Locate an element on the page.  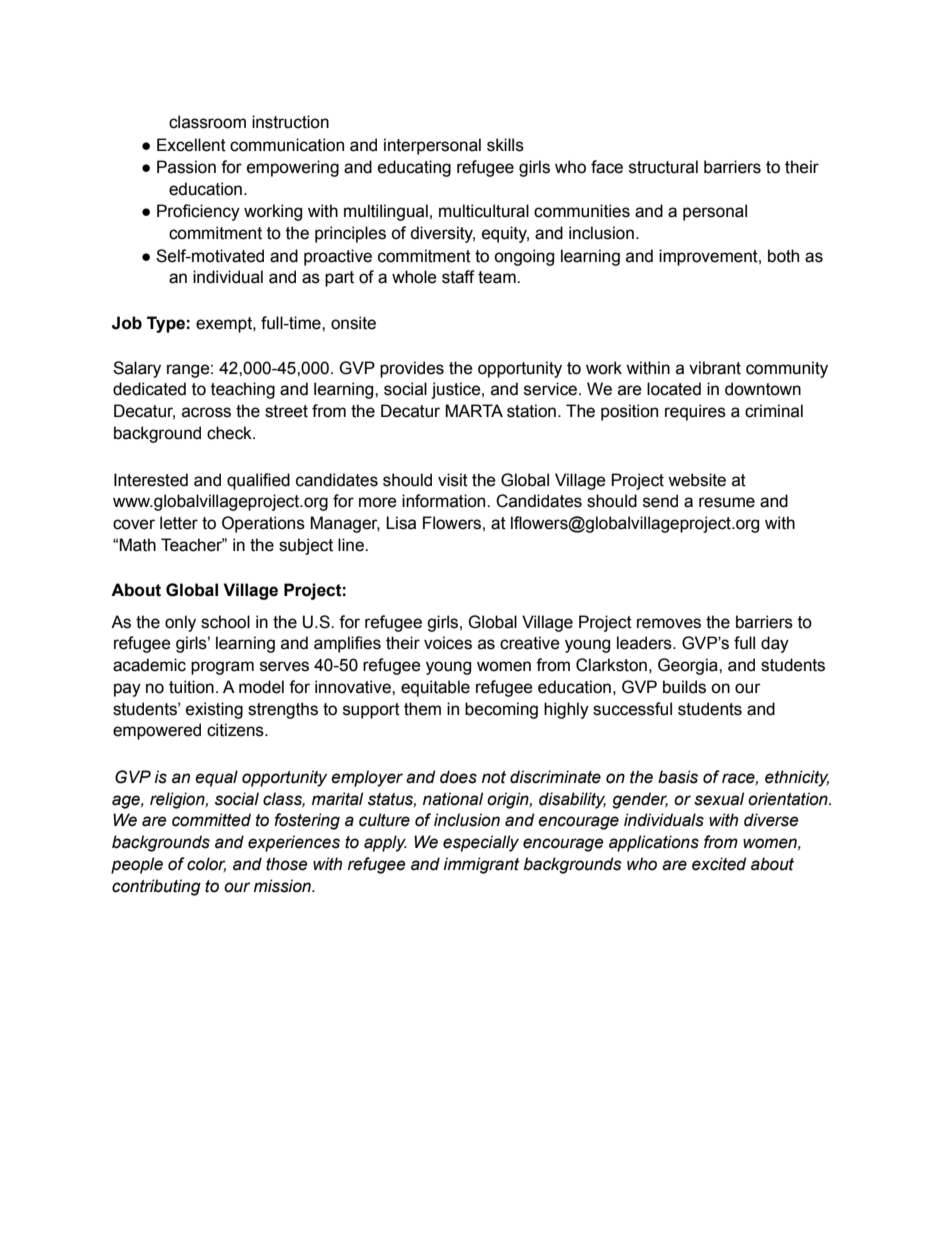
resume is located at coordinates (727, 502).
